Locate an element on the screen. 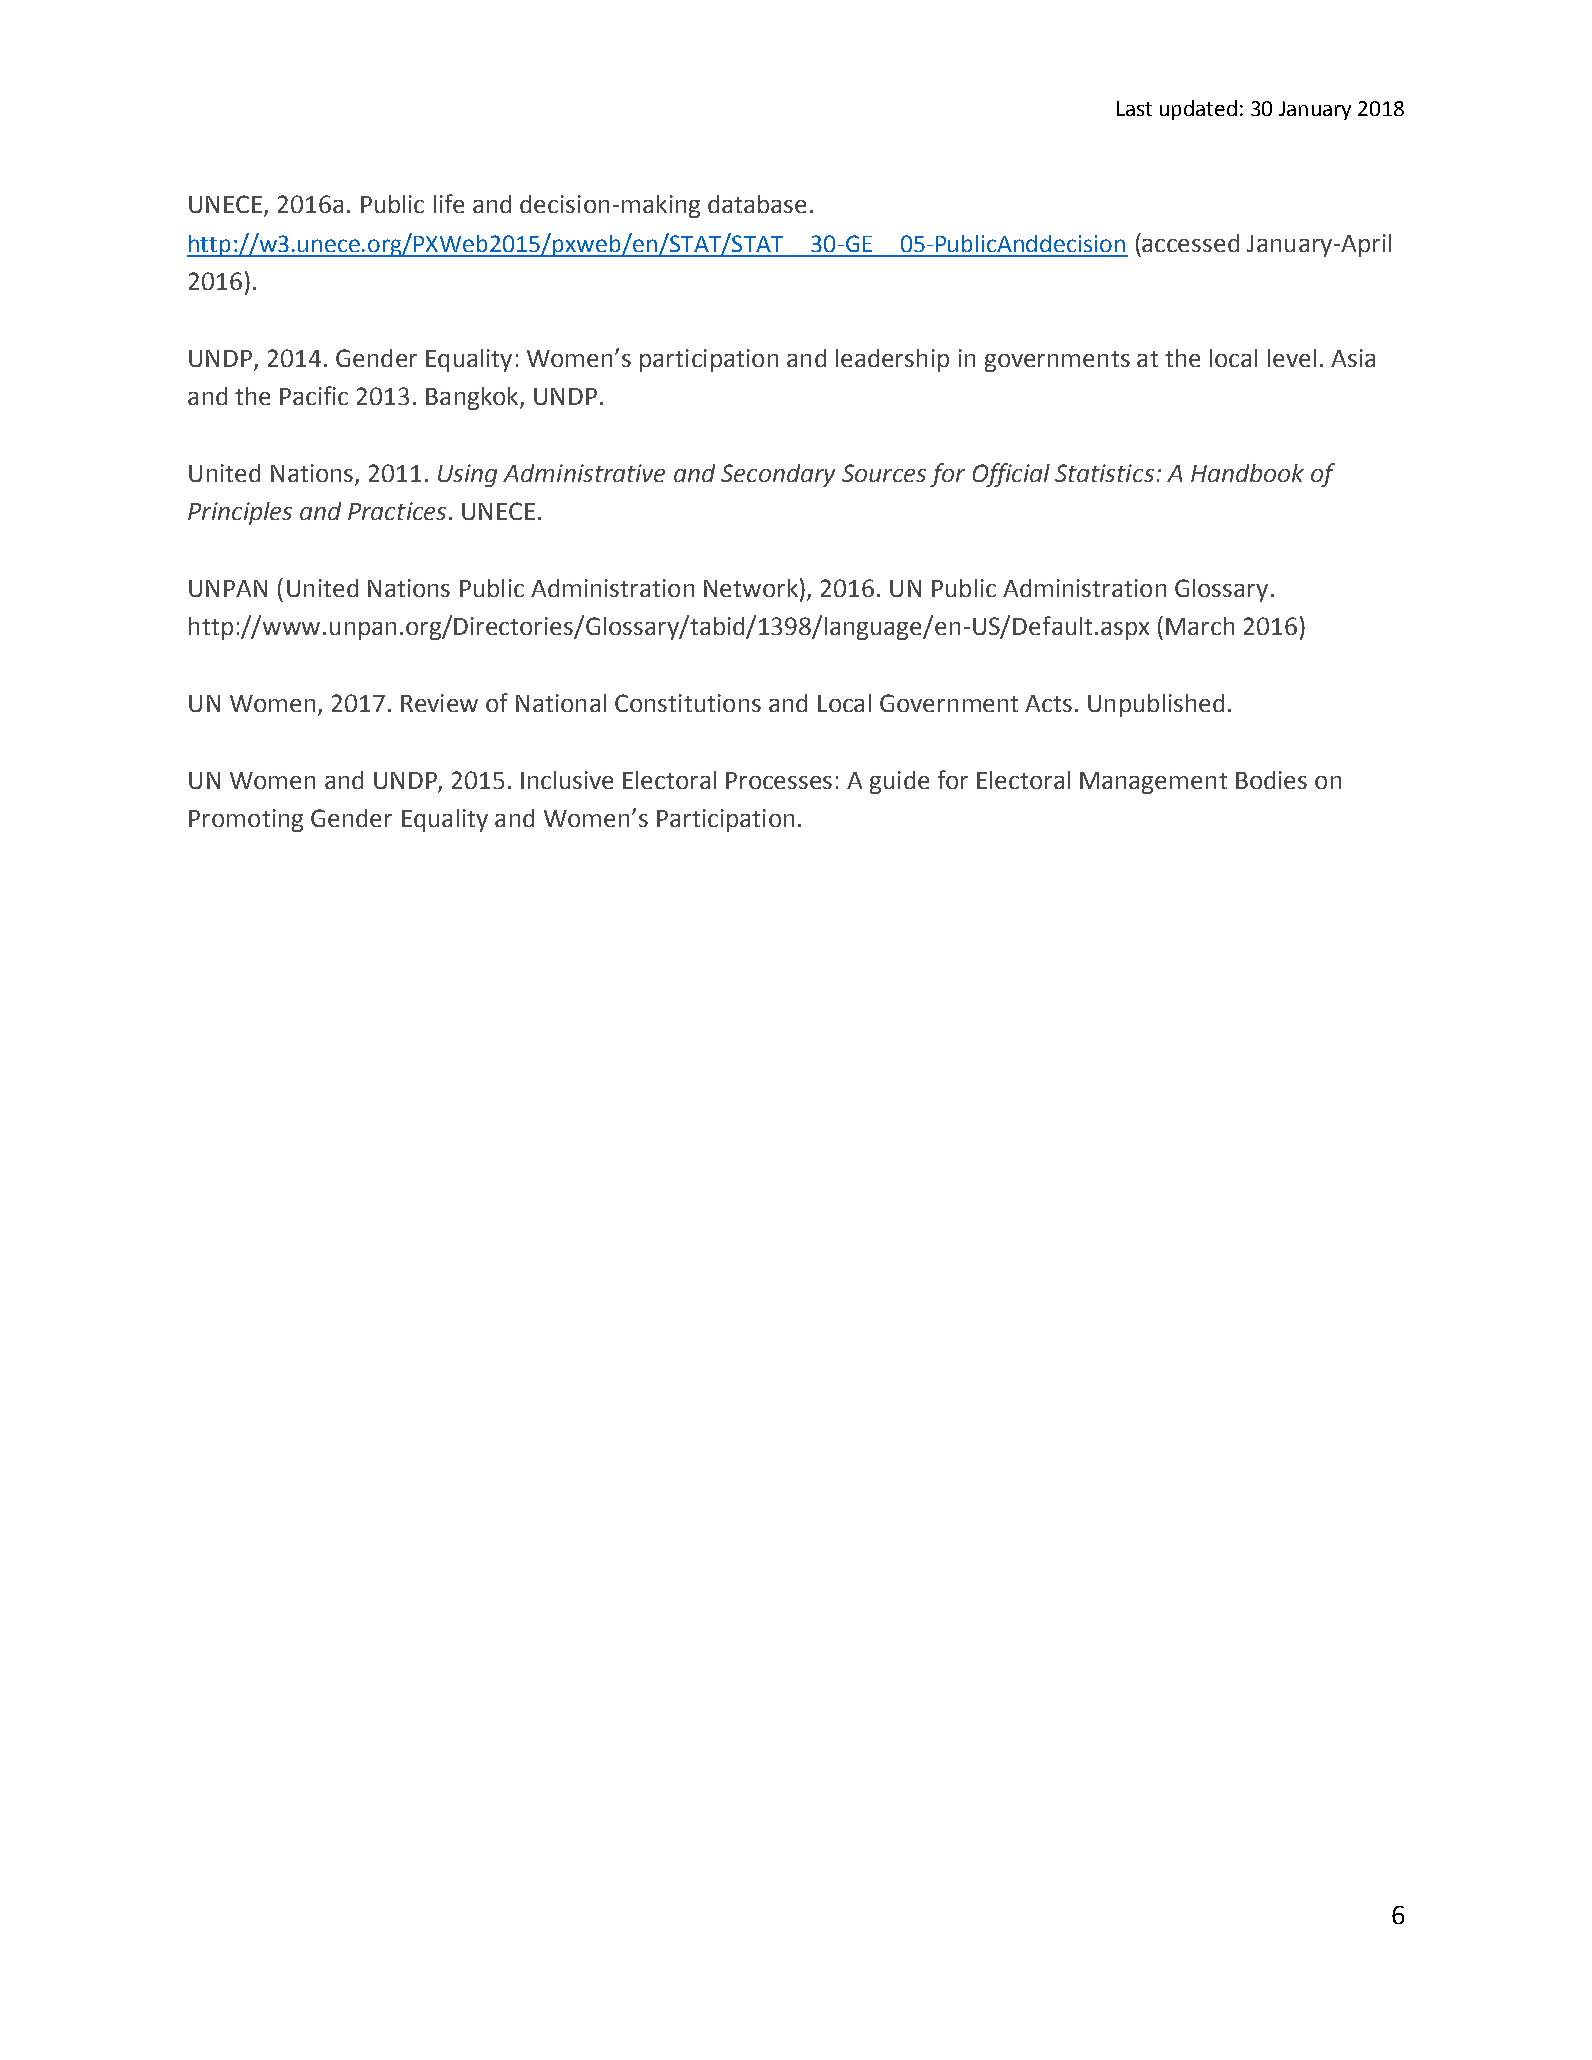  Review is located at coordinates (439, 703).
